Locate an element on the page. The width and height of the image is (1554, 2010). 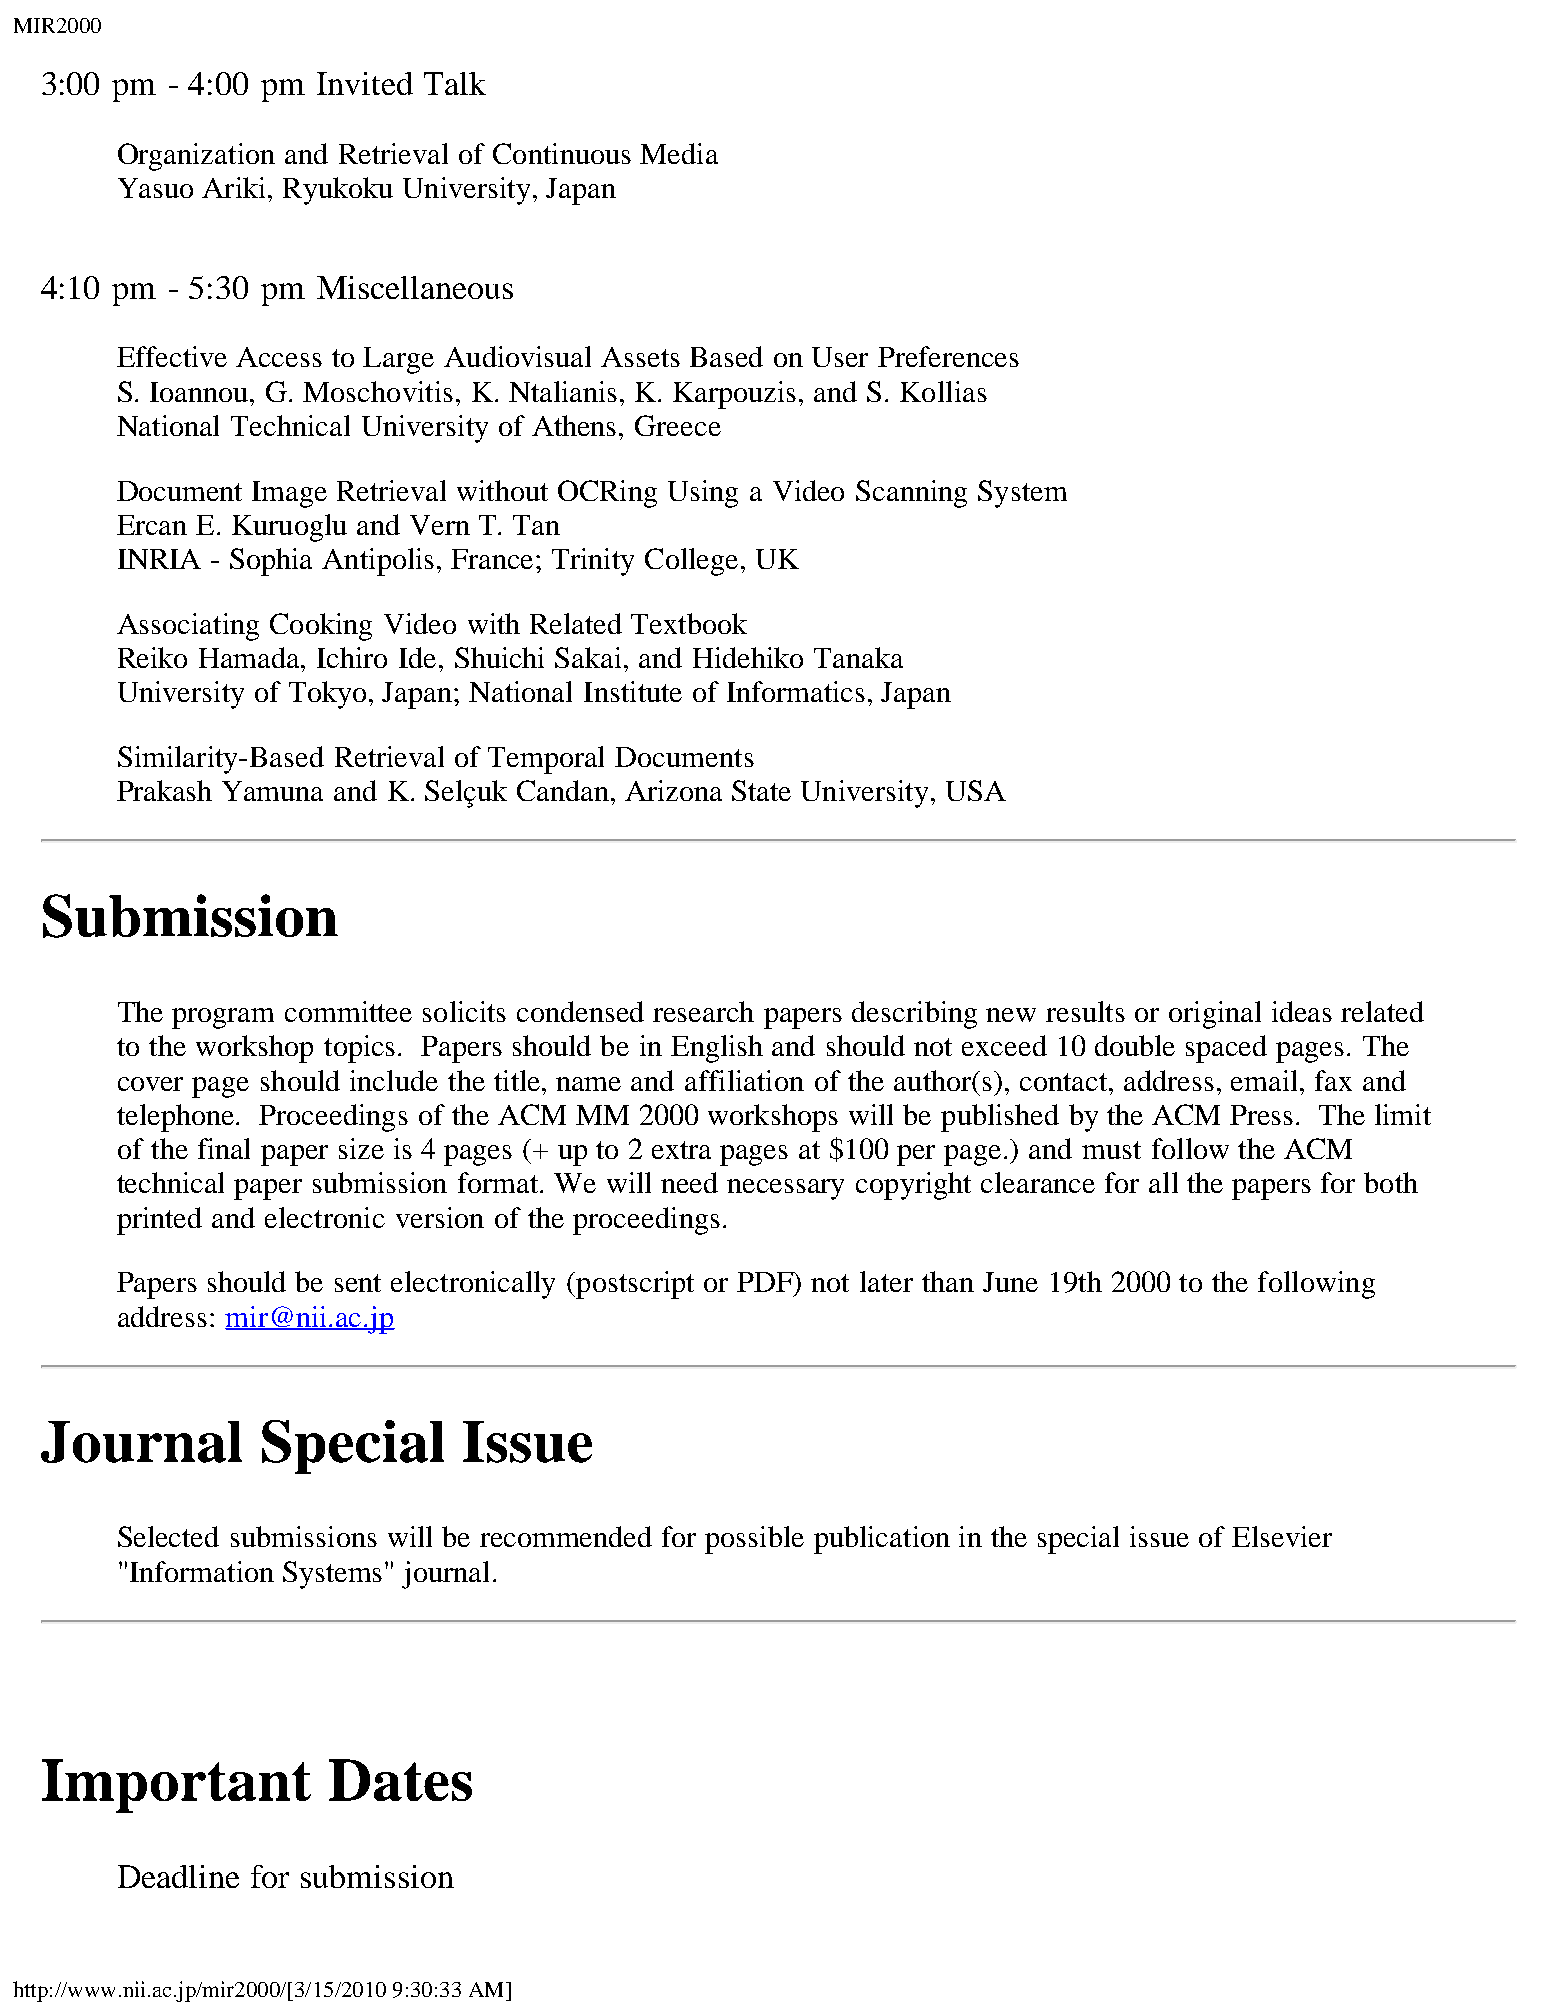
committee is located at coordinates (348, 1011).
